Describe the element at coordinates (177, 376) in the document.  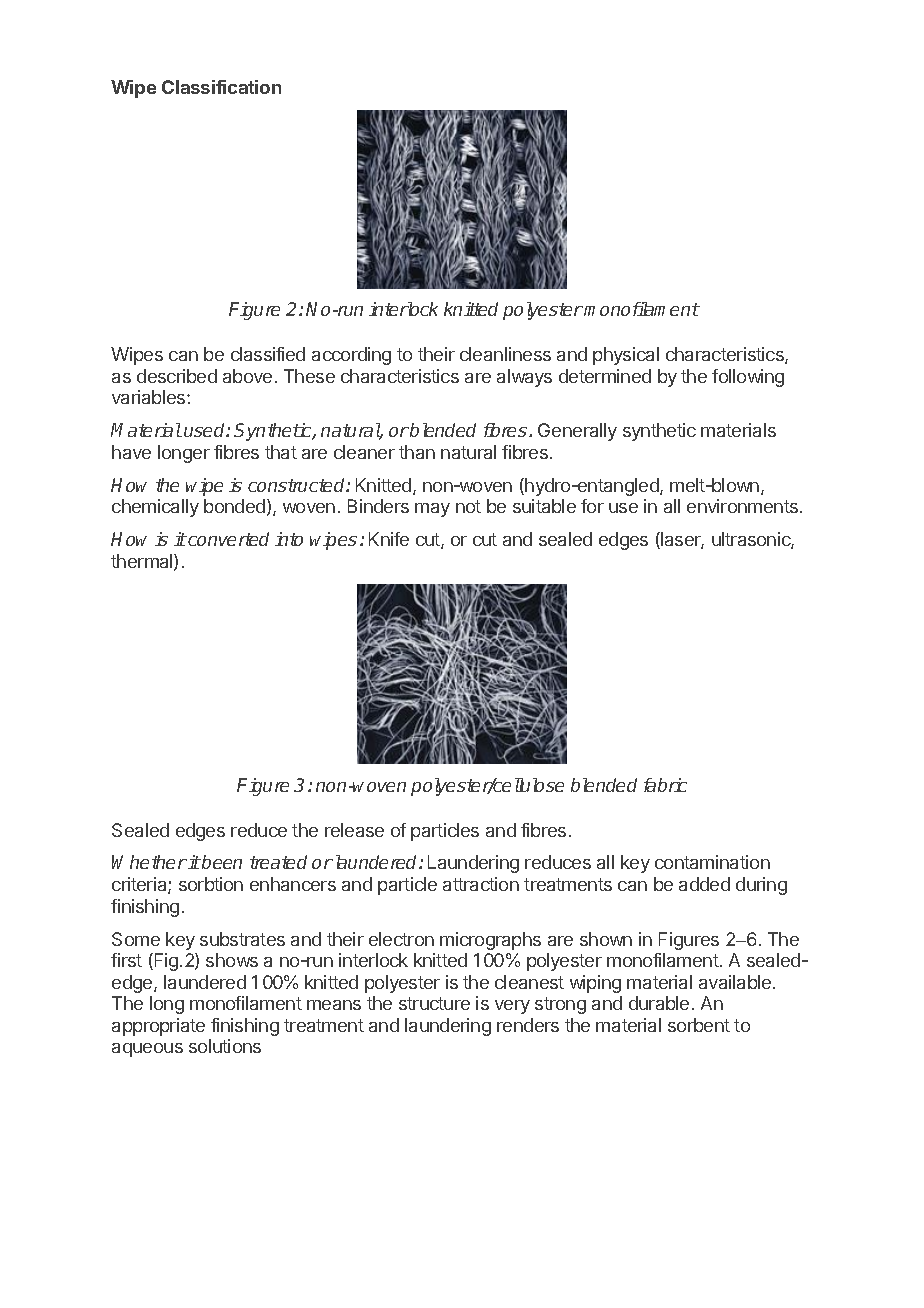
I see `described` at that location.
